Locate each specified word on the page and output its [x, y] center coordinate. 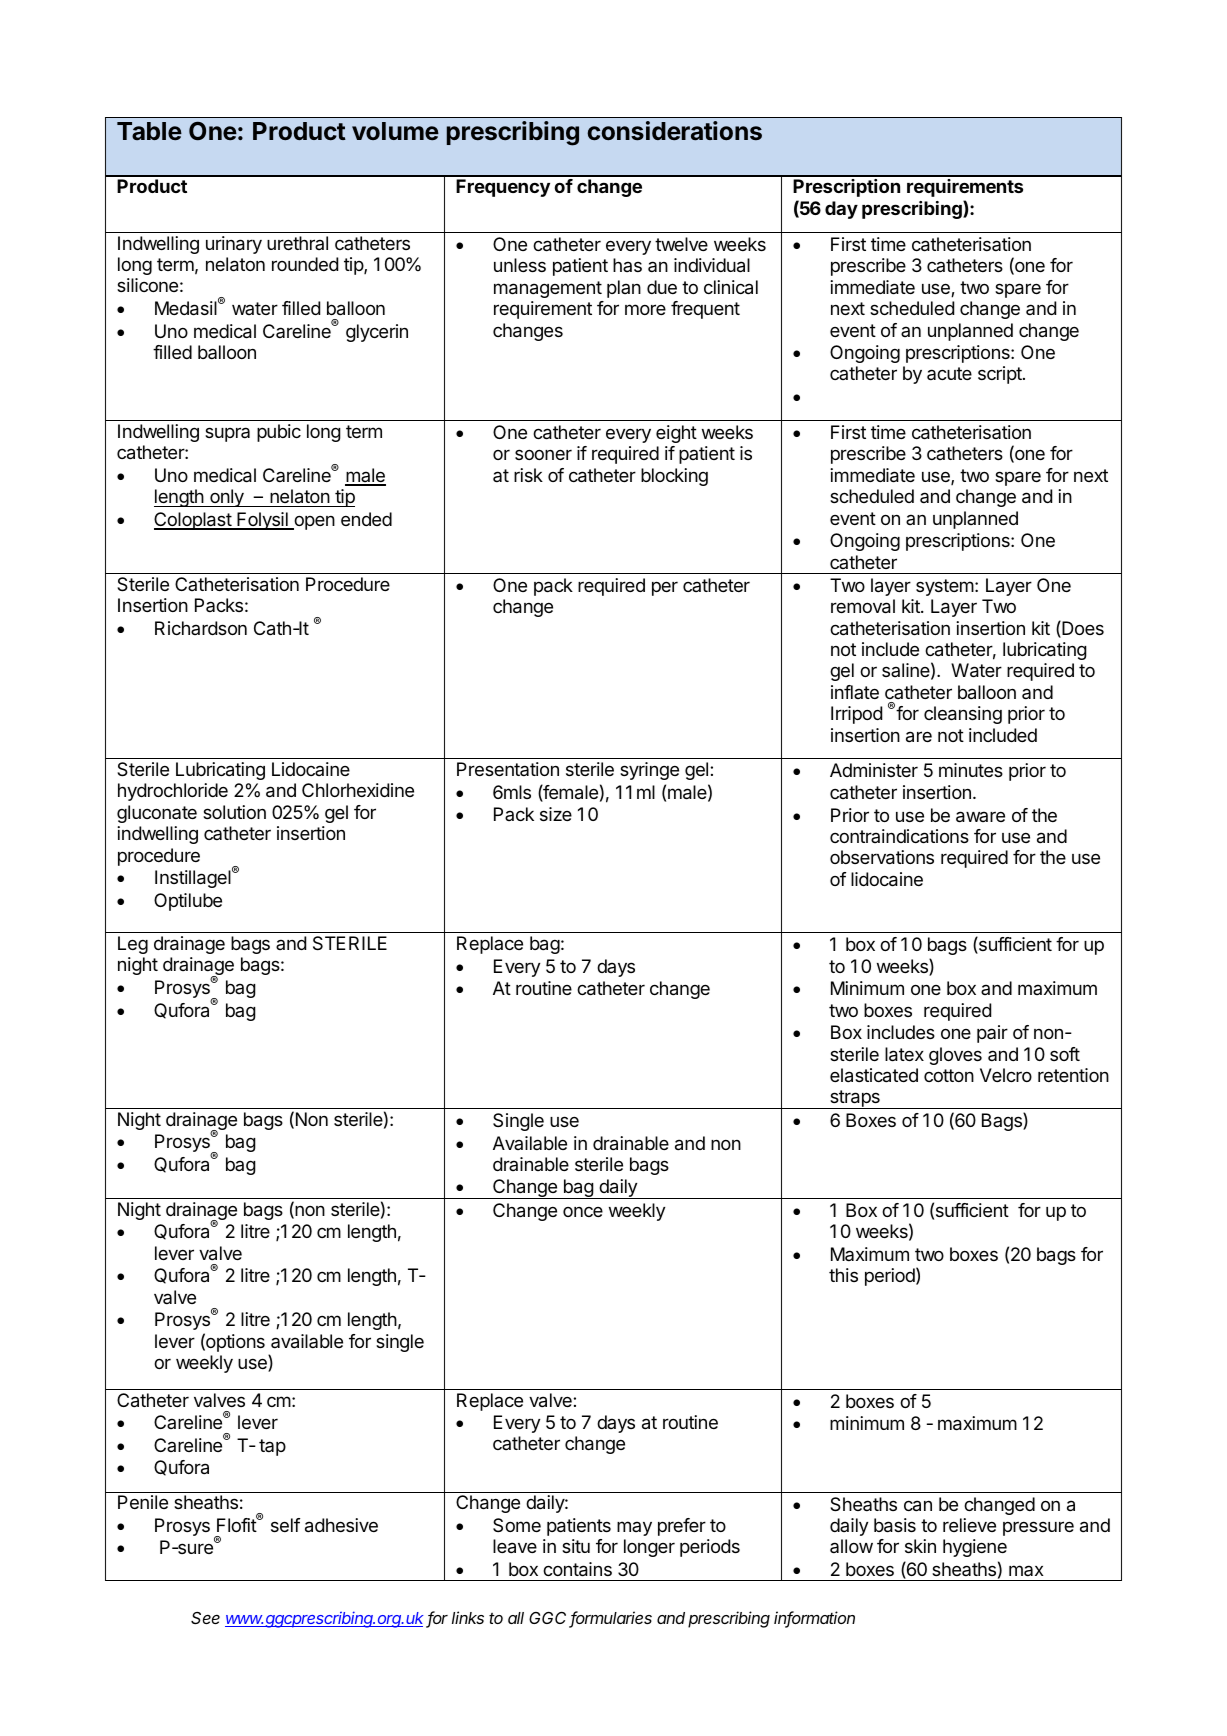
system [945, 587]
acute [949, 373]
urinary [234, 245]
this [843, 1275]
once [583, 1212]
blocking [674, 477]
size [556, 814]
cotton [949, 1075]
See [205, 1618]
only [227, 498]
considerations [674, 131]
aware [980, 817]
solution [234, 812]
